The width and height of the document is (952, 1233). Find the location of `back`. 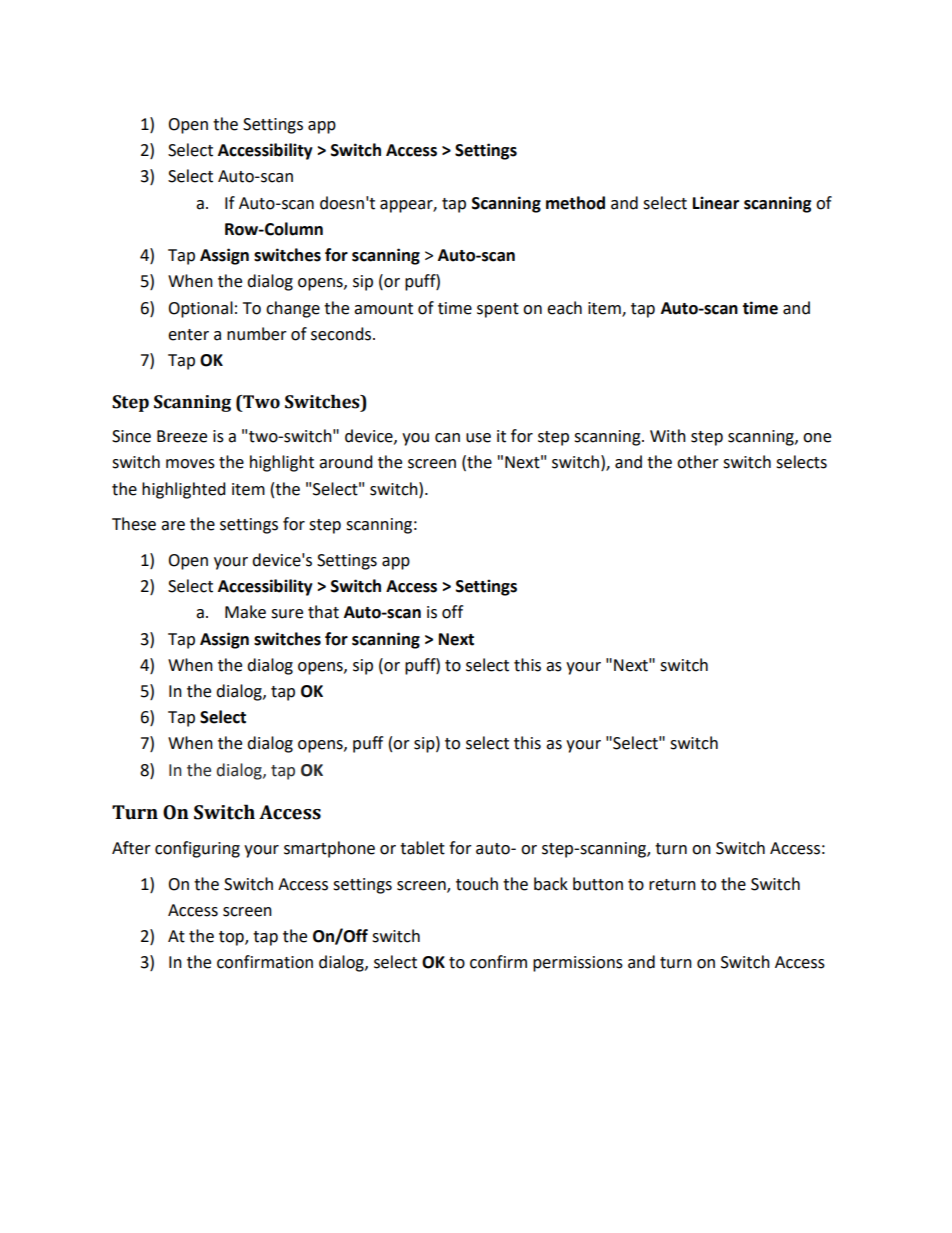

back is located at coordinates (551, 884).
